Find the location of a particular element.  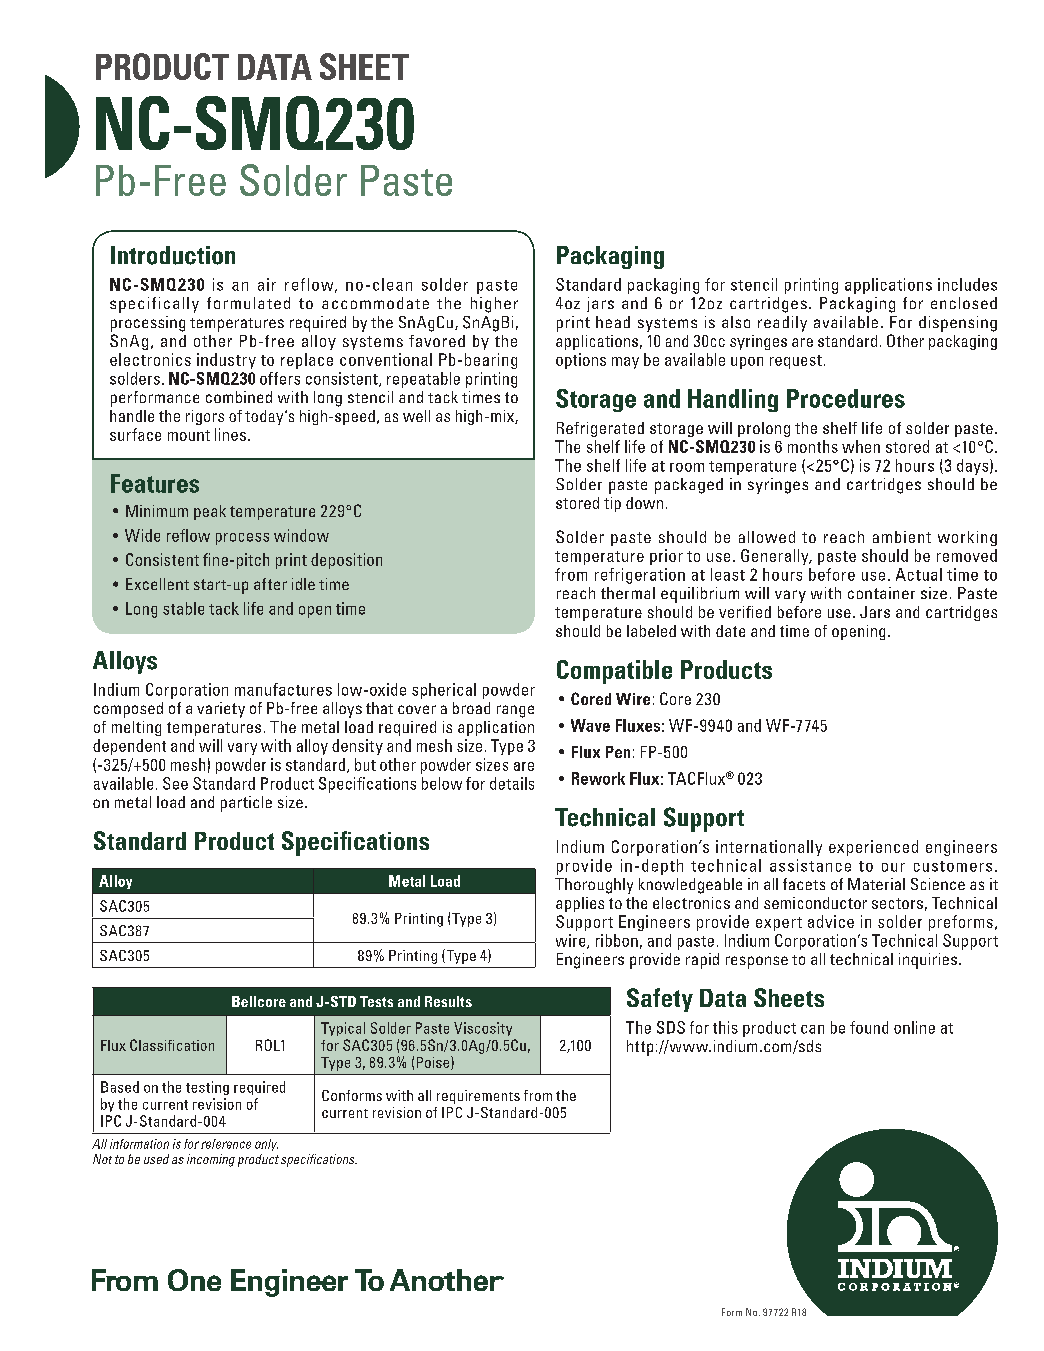

air is located at coordinates (267, 284).
